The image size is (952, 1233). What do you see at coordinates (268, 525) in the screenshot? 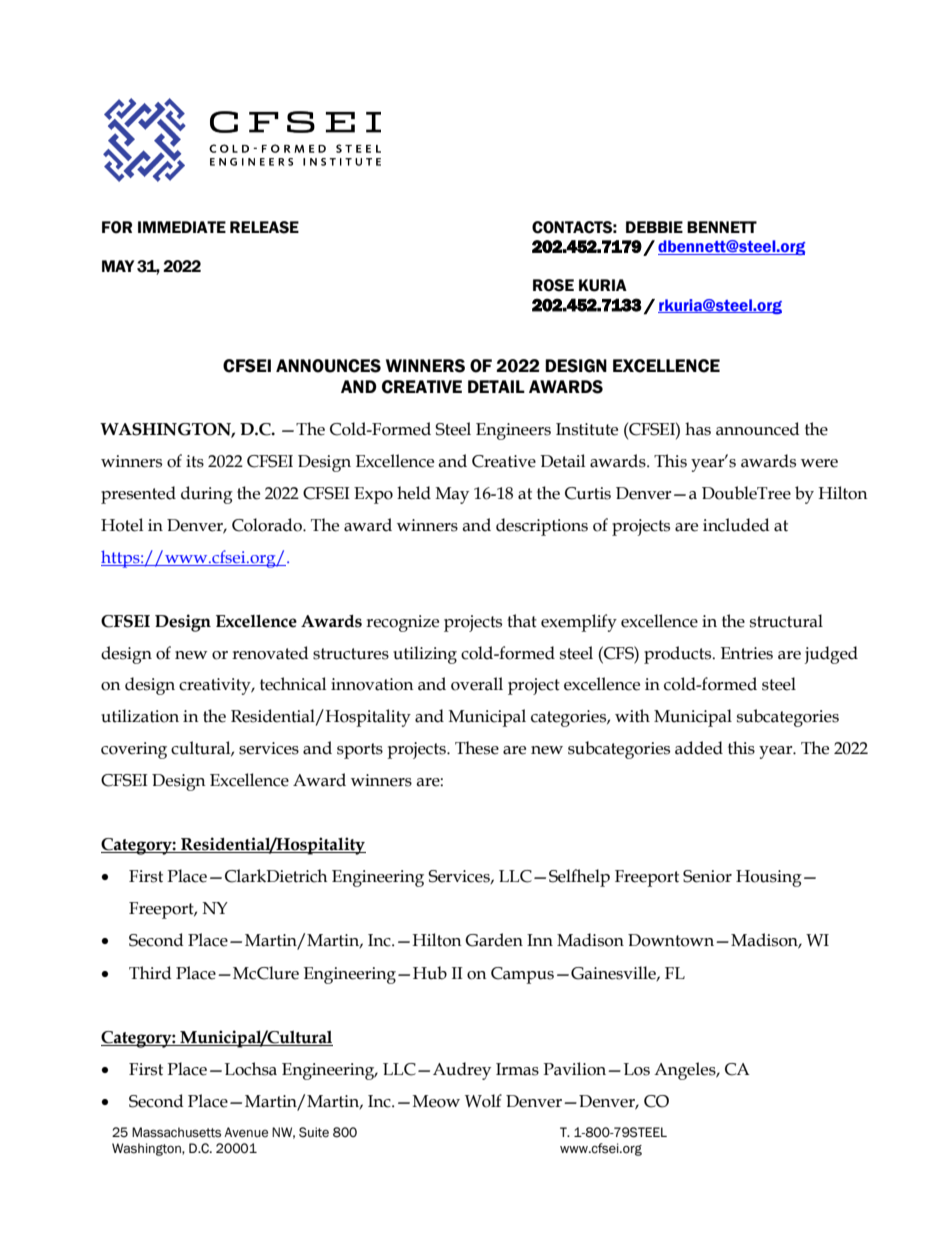
I see `Colorado` at bounding box center [268, 525].
